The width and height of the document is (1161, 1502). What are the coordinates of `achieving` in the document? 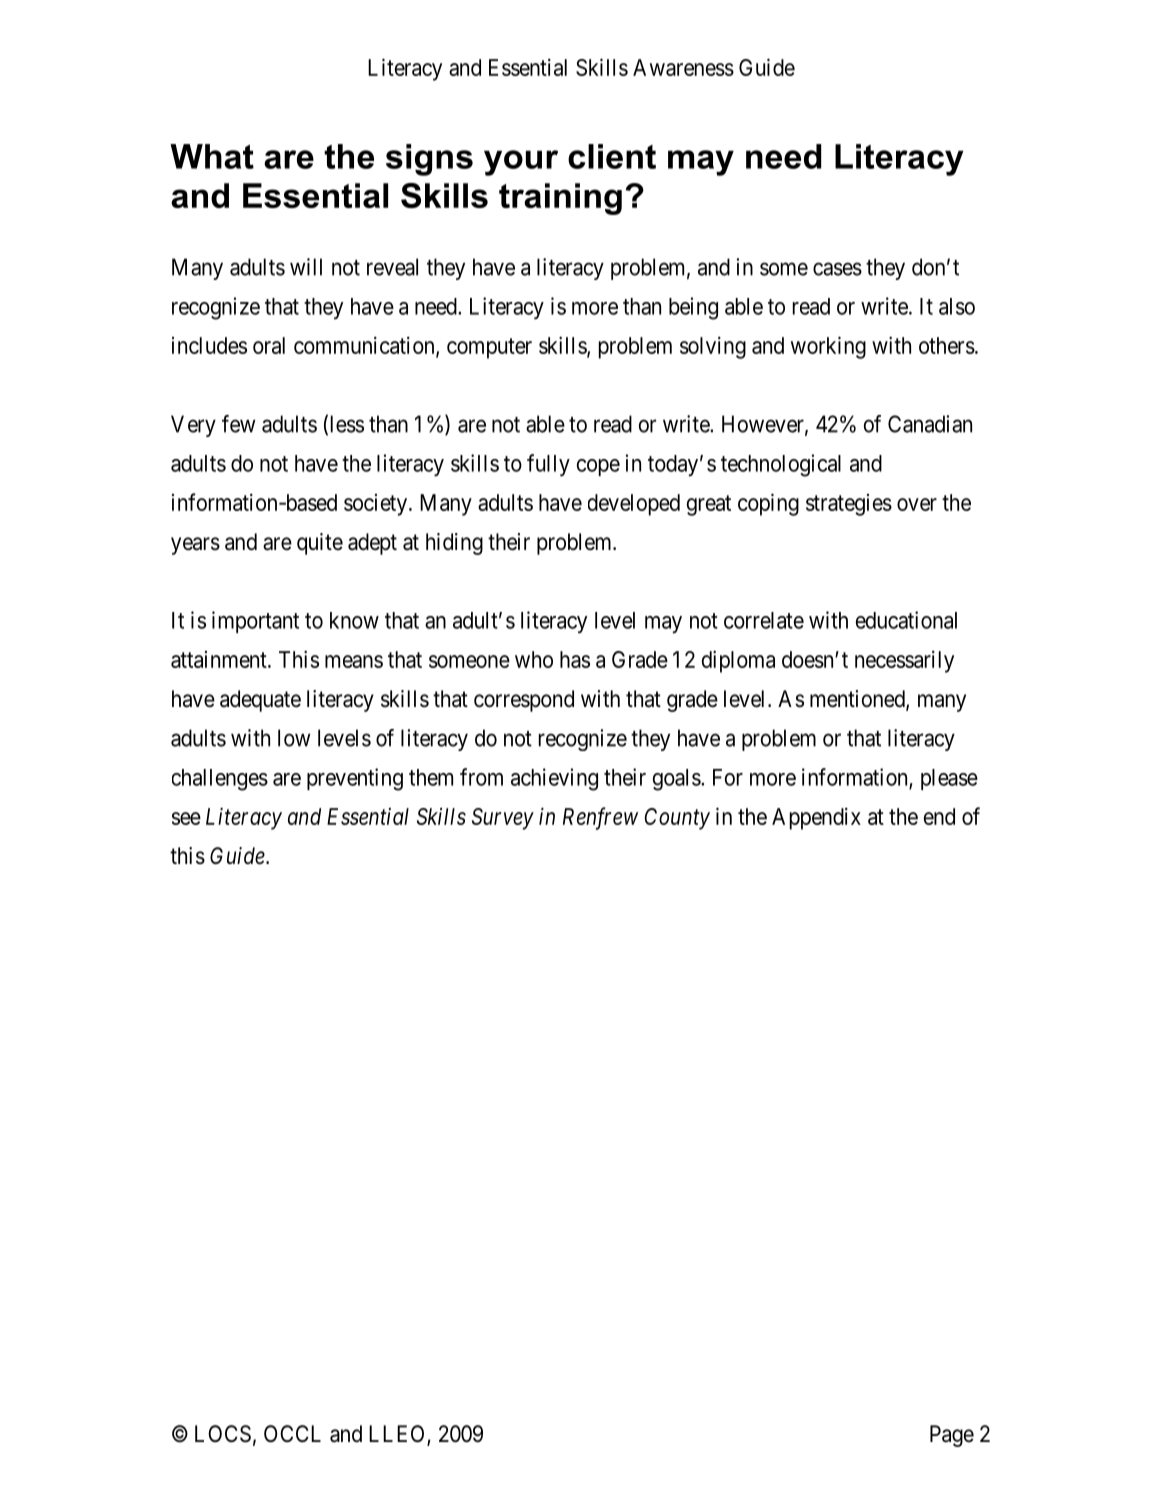 It's located at (554, 779).
